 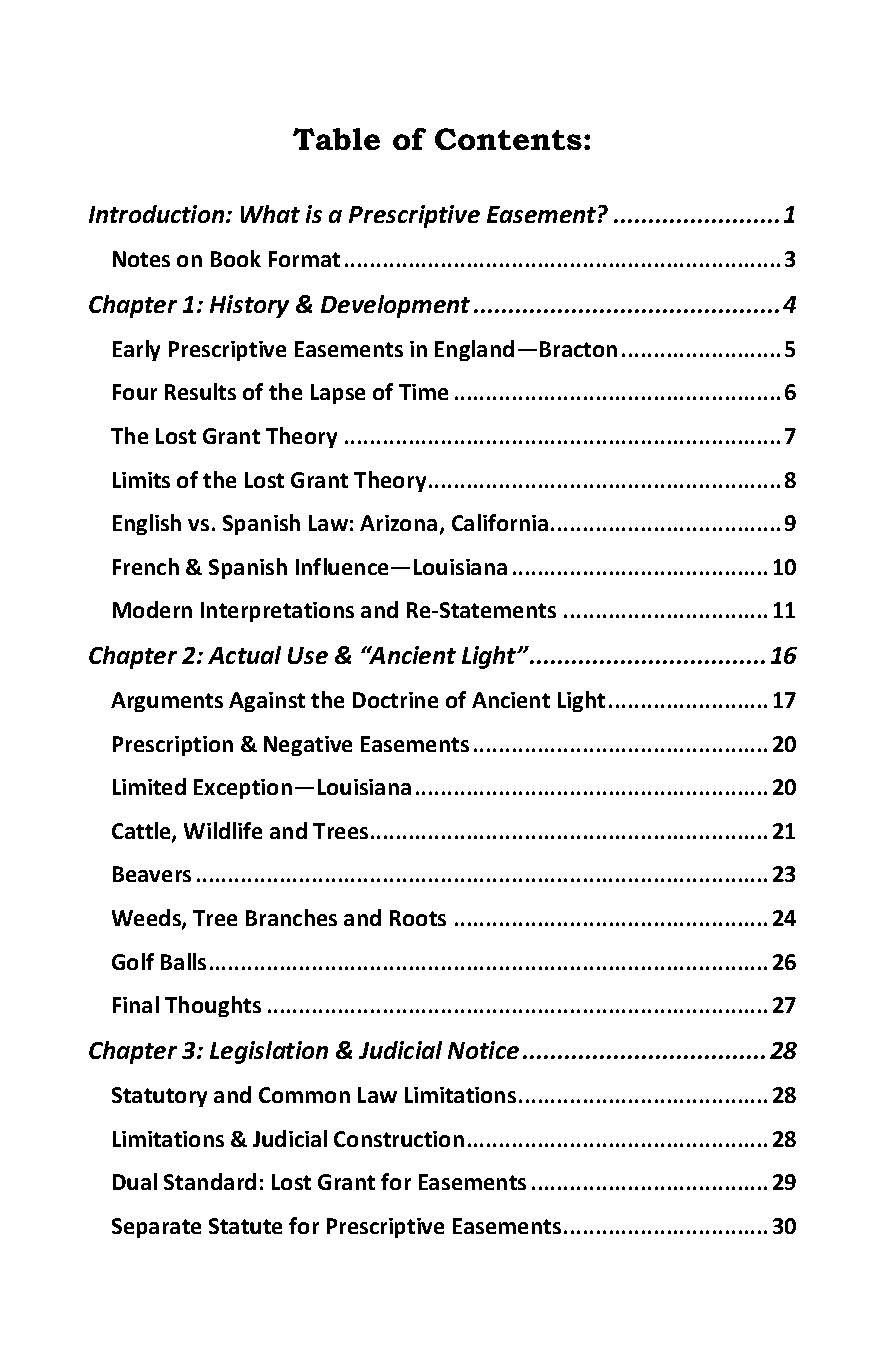 What do you see at coordinates (158, 214) in the screenshot?
I see `Introduction` at bounding box center [158, 214].
